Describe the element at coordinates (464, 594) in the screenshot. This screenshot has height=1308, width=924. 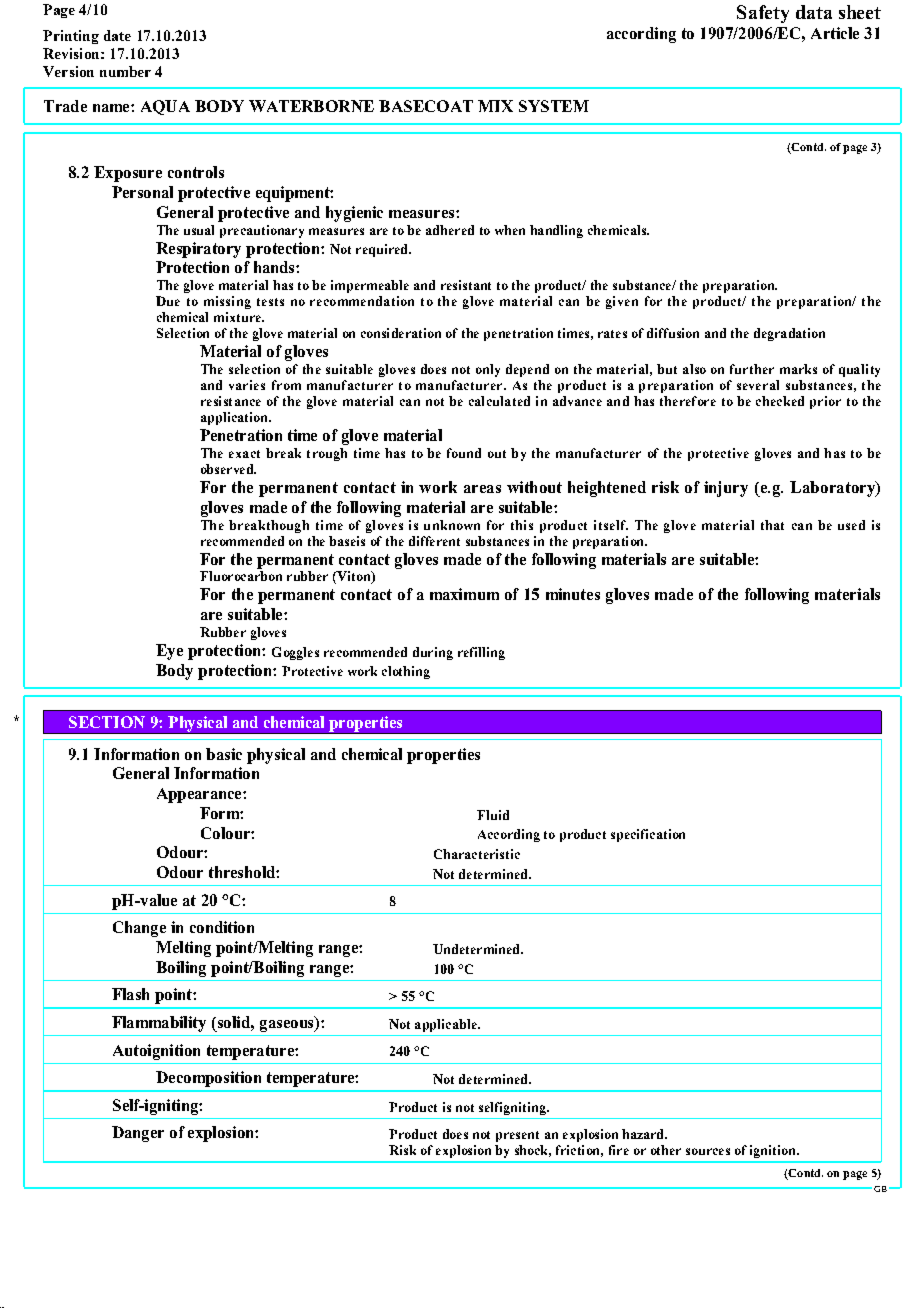
I see `maximum` at that location.
